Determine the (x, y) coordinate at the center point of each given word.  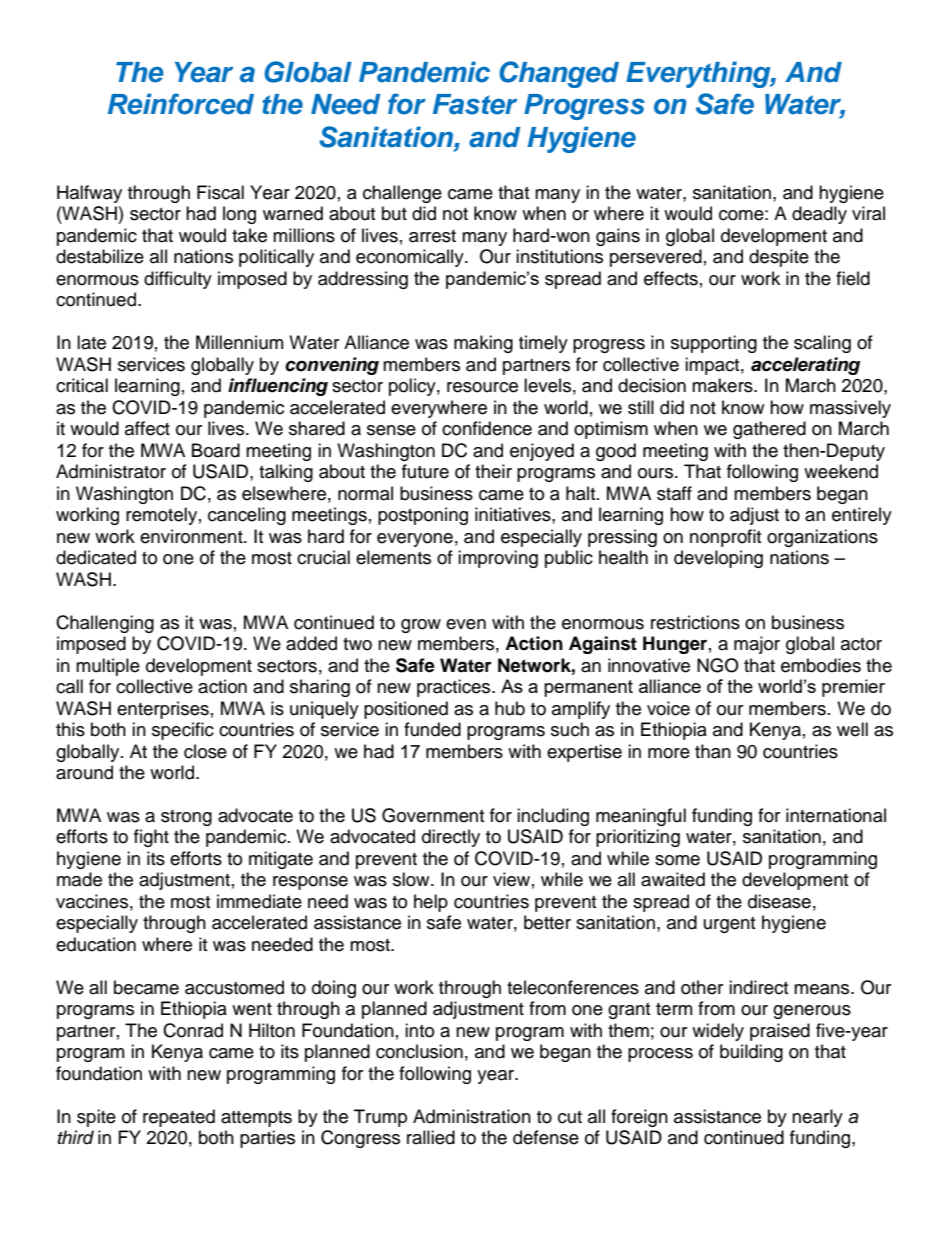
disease (779, 901)
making (483, 344)
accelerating (805, 366)
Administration (472, 1116)
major (757, 645)
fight (151, 838)
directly (451, 838)
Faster (475, 104)
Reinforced (181, 104)
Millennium (239, 342)
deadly (819, 215)
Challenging (105, 624)
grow (421, 626)
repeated (179, 1118)
